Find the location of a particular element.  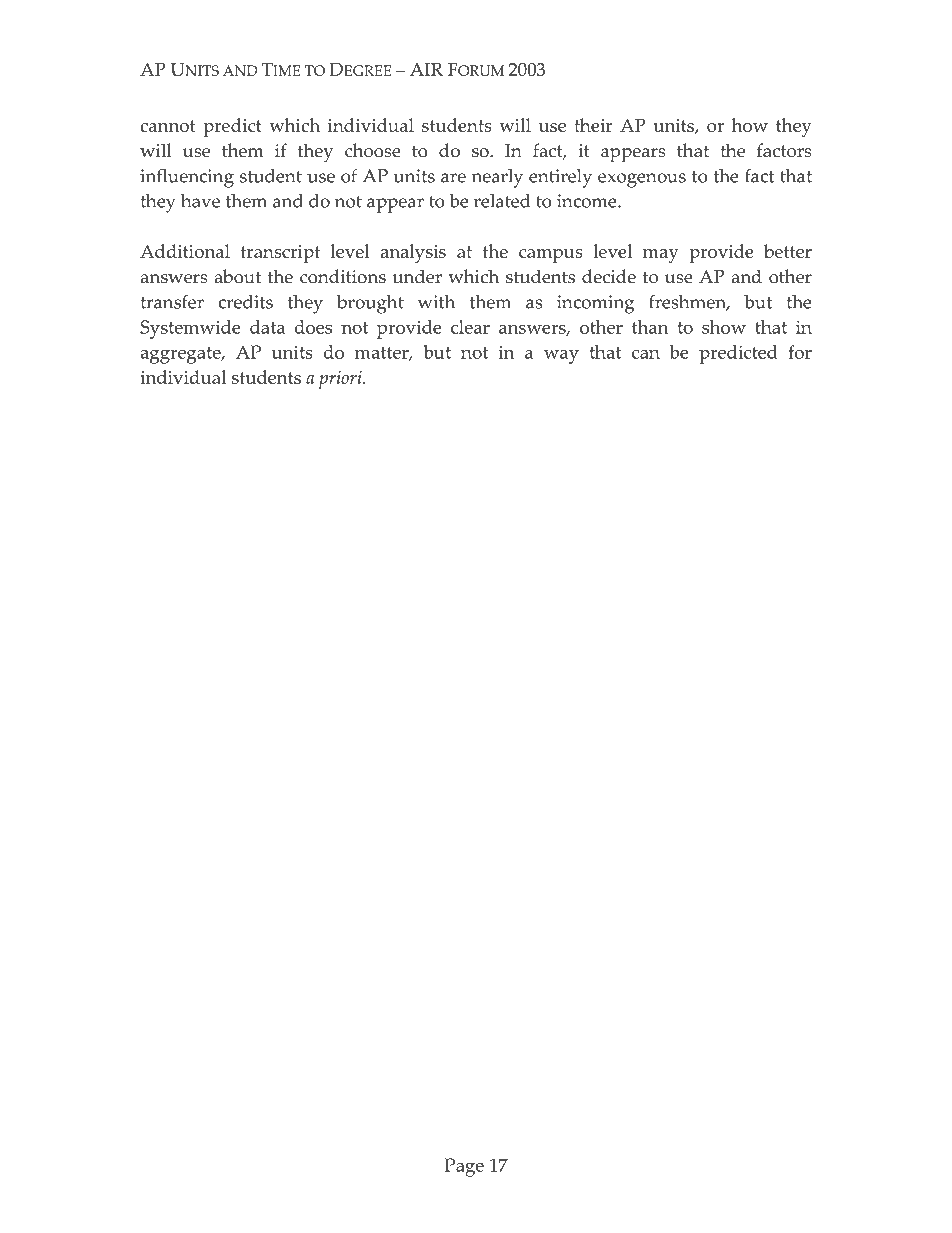

incoming is located at coordinates (595, 304).
